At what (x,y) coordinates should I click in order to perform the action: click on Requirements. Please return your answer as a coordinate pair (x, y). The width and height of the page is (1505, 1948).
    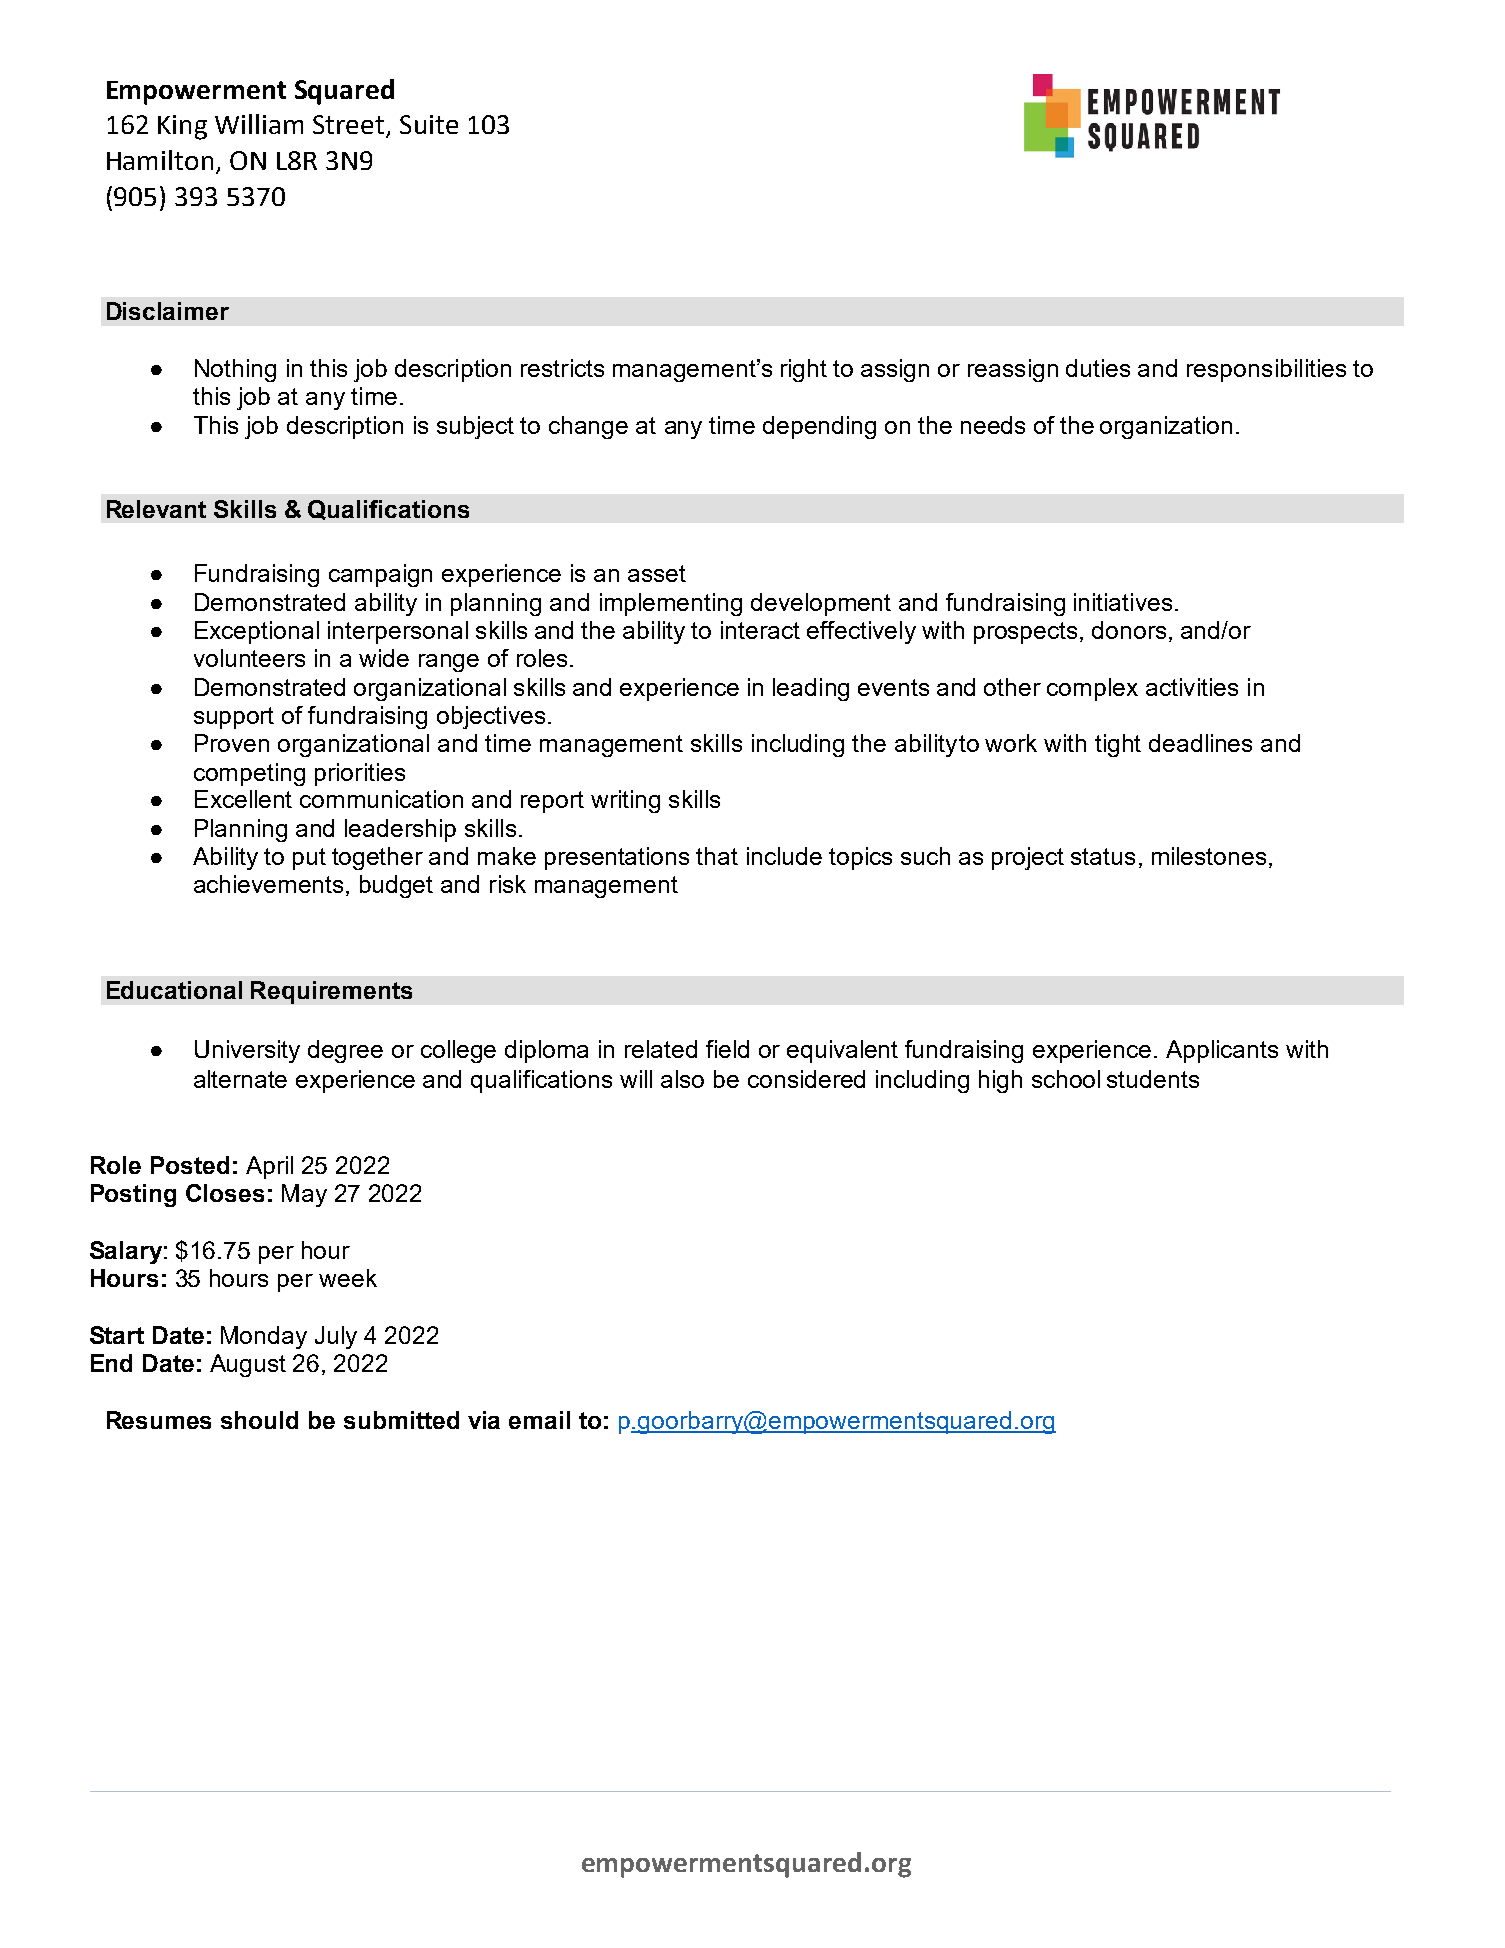
    Looking at the image, I should click on (331, 992).
